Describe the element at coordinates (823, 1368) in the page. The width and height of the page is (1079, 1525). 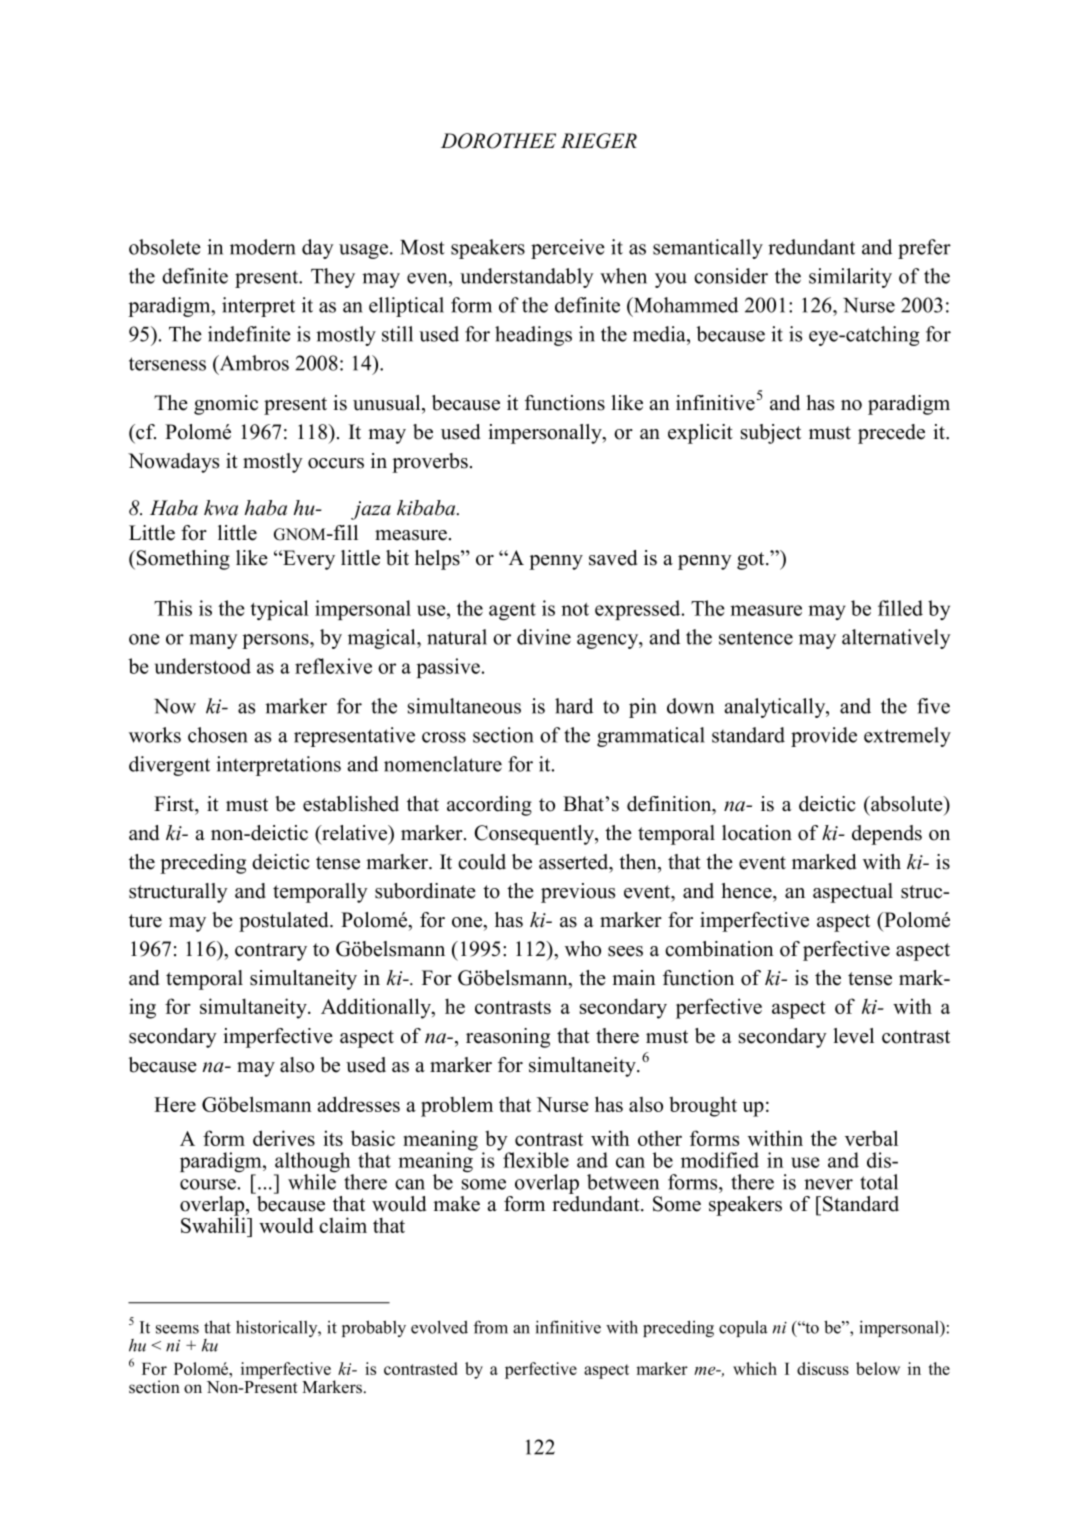
I see `discuss` at that location.
